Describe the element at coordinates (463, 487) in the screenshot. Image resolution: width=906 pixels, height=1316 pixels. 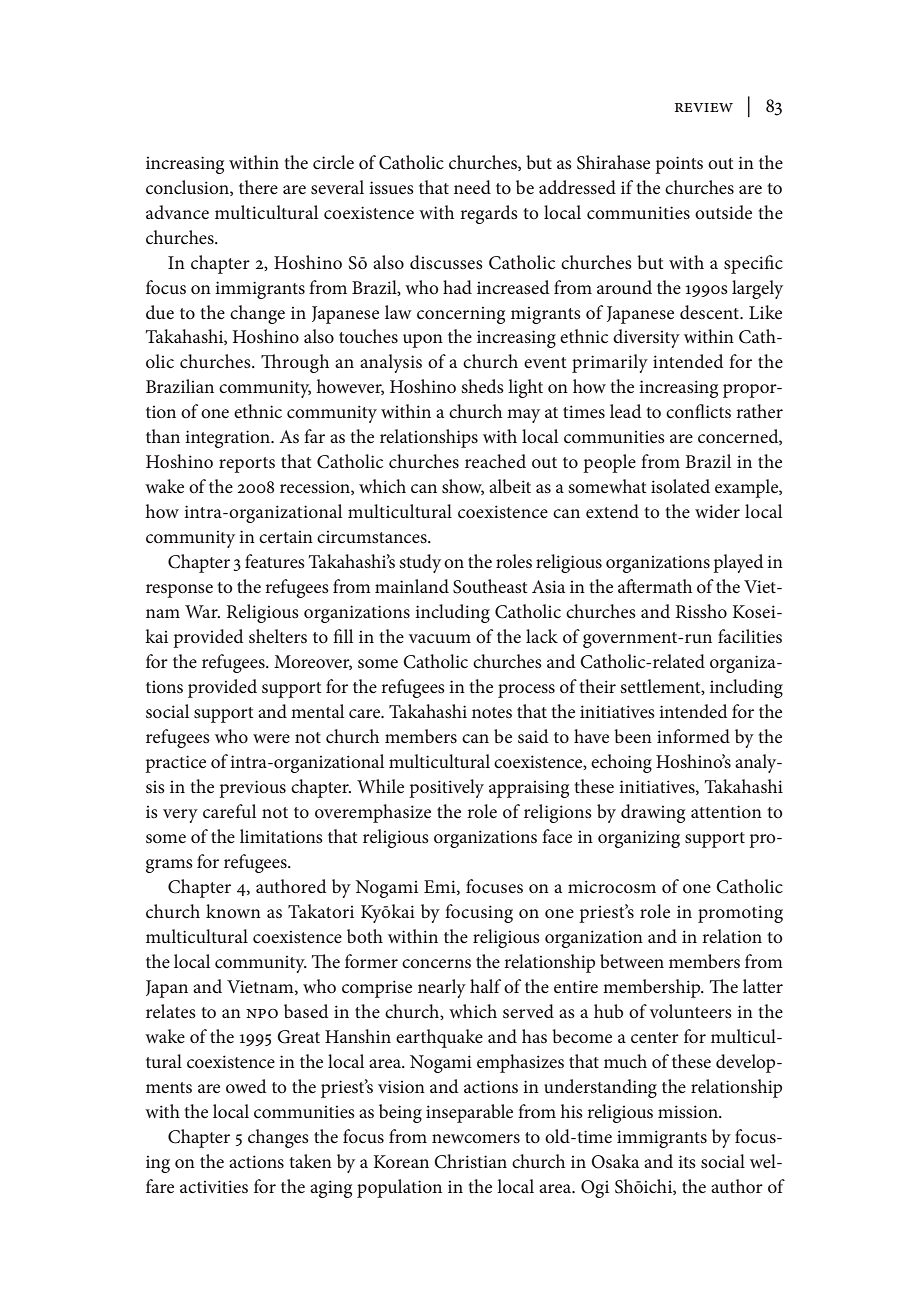
I see `show` at that location.
